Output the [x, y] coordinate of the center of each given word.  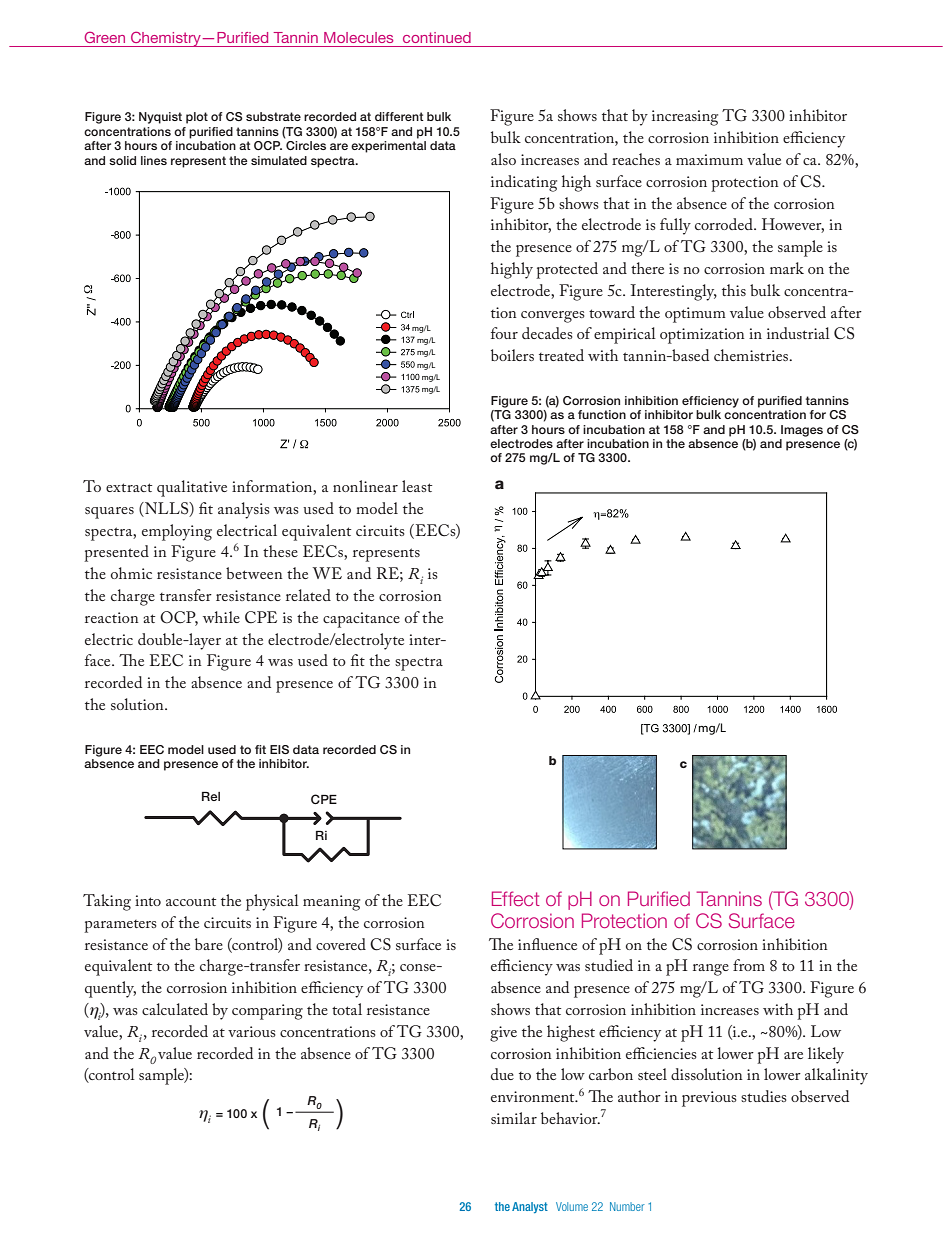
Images [802, 431]
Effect [516, 898]
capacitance [361, 620]
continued [437, 37]
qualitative [192, 488]
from [749, 965]
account [191, 901]
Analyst [530, 1207]
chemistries [752, 355]
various [252, 1031]
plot [197, 118]
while [221, 617]
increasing [685, 118]
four [504, 333]
